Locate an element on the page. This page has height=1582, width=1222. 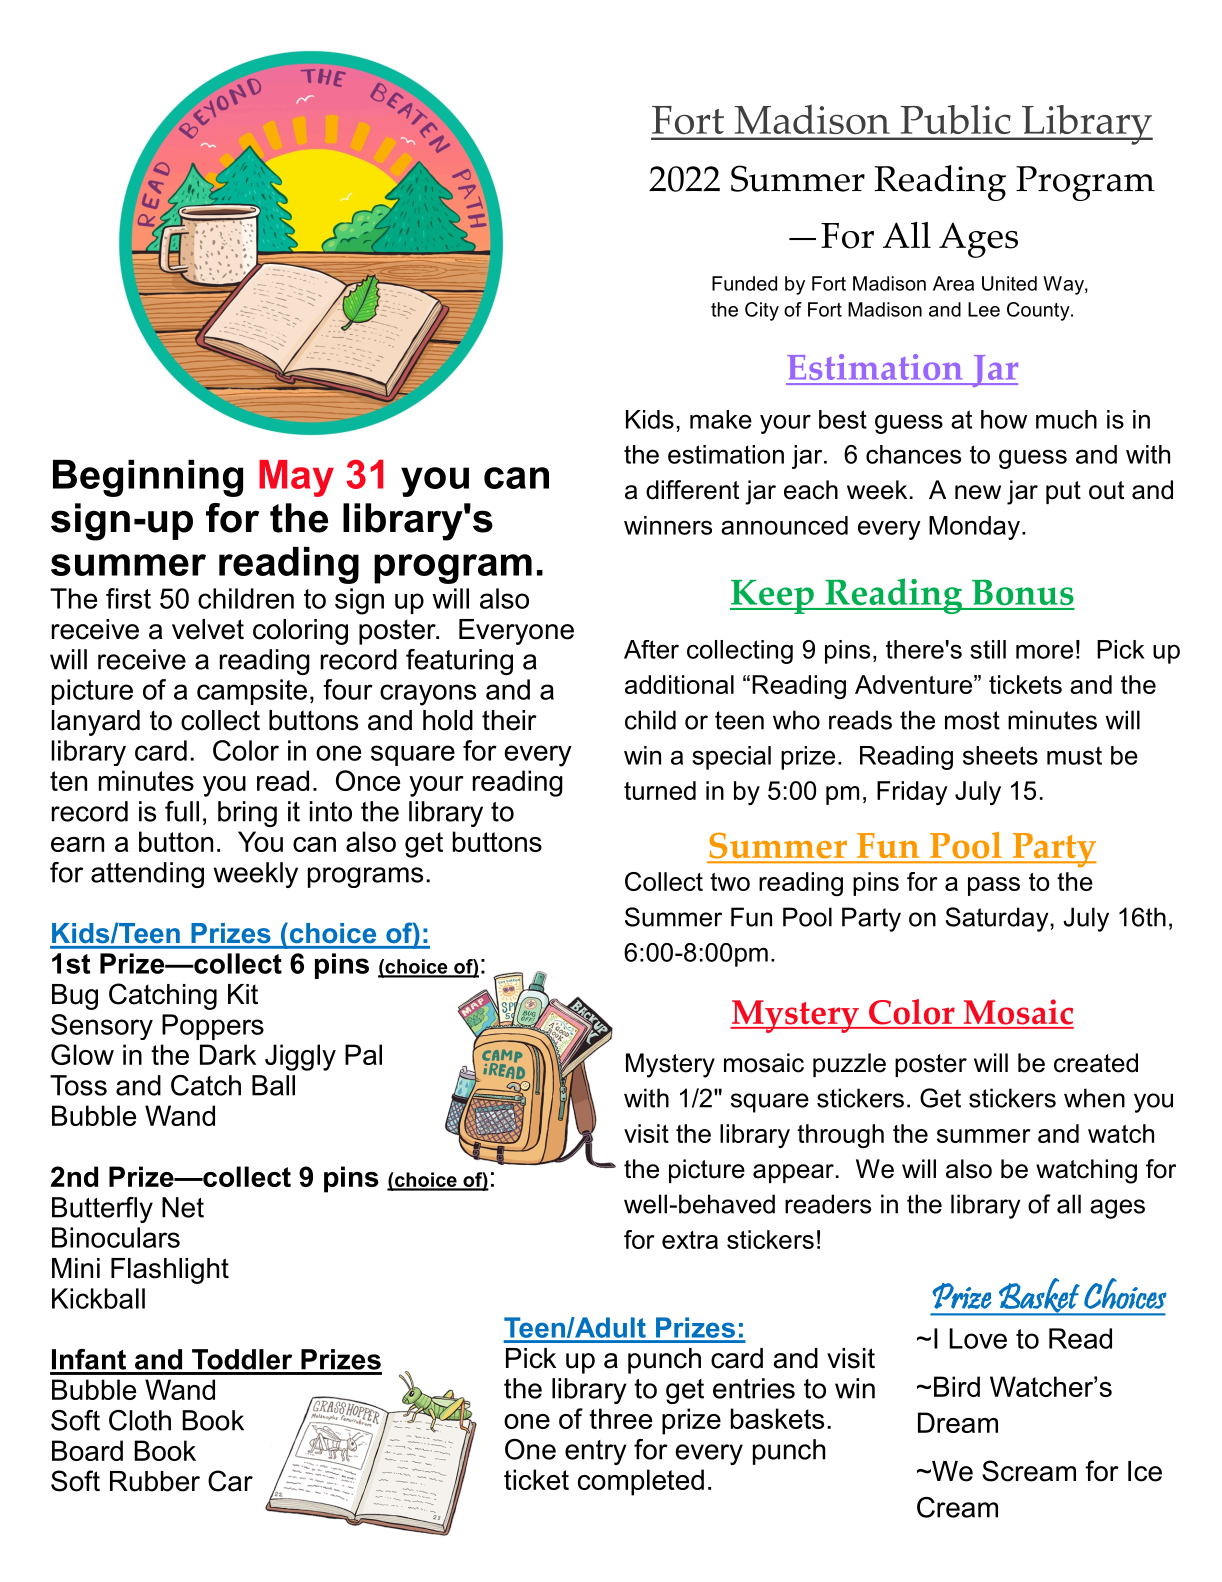
Dream is located at coordinates (958, 1422).
